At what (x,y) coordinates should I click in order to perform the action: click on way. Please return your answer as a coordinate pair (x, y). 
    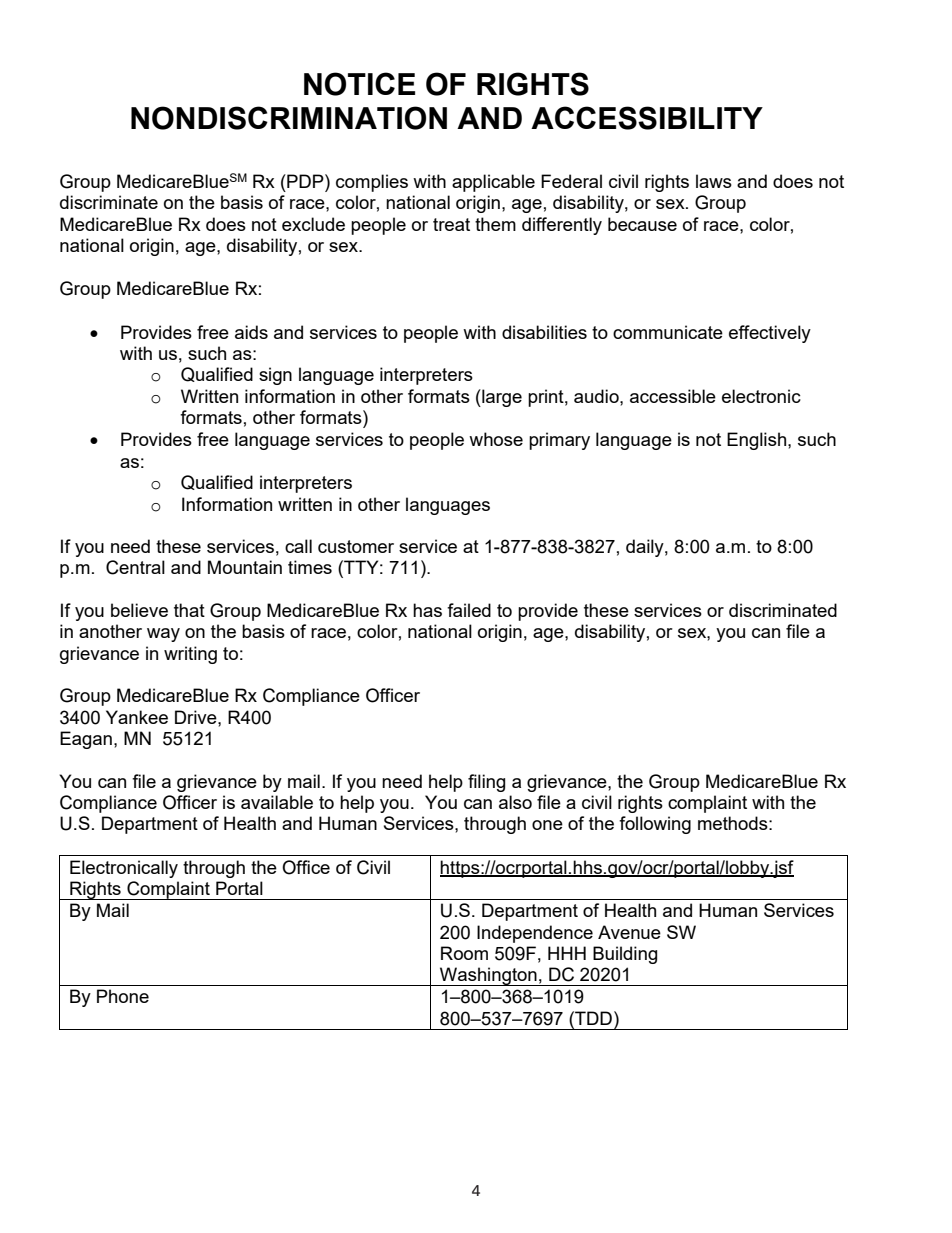
    Looking at the image, I should click on (163, 635).
